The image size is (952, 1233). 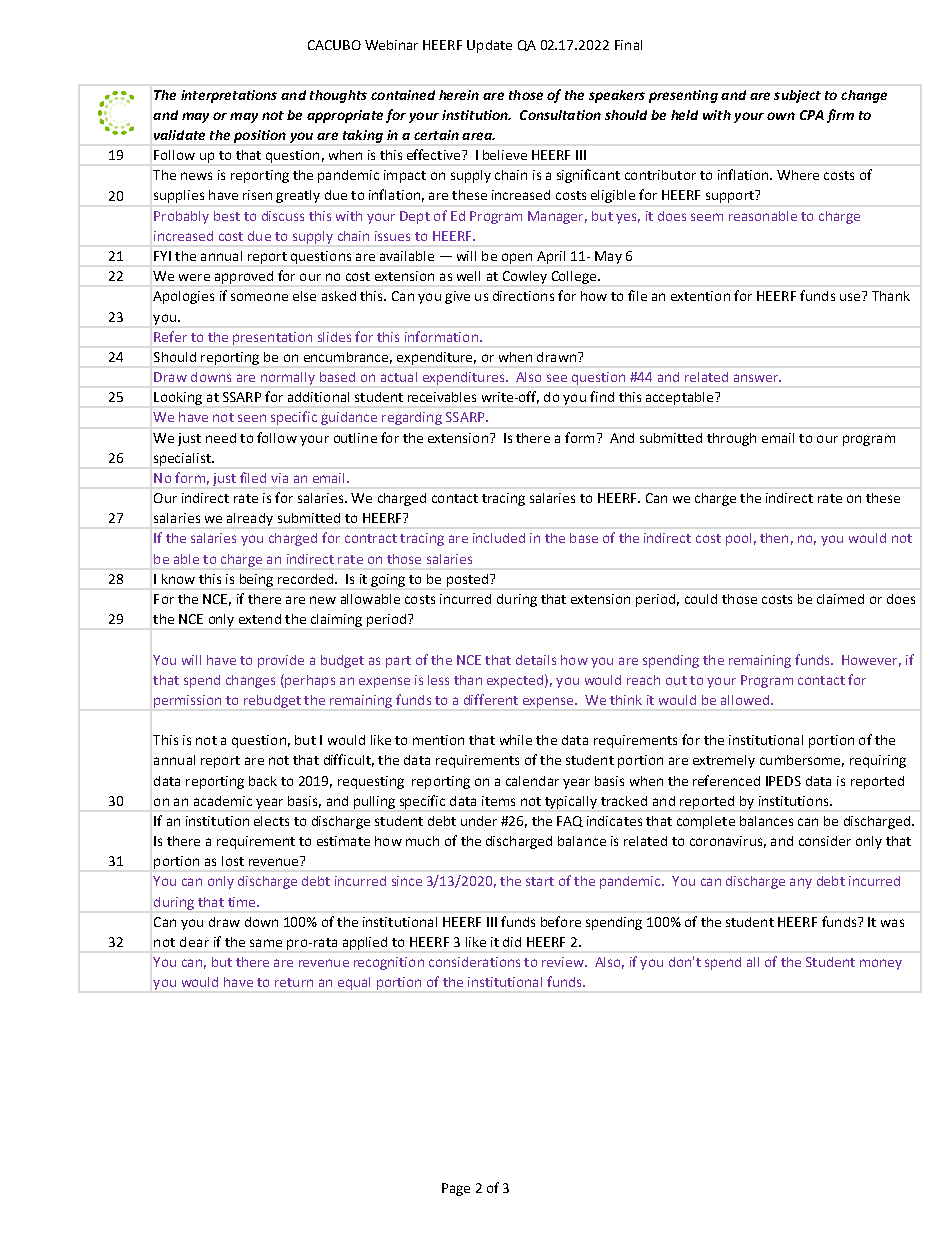 I want to click on Page, so click(x=456, y=1189).
